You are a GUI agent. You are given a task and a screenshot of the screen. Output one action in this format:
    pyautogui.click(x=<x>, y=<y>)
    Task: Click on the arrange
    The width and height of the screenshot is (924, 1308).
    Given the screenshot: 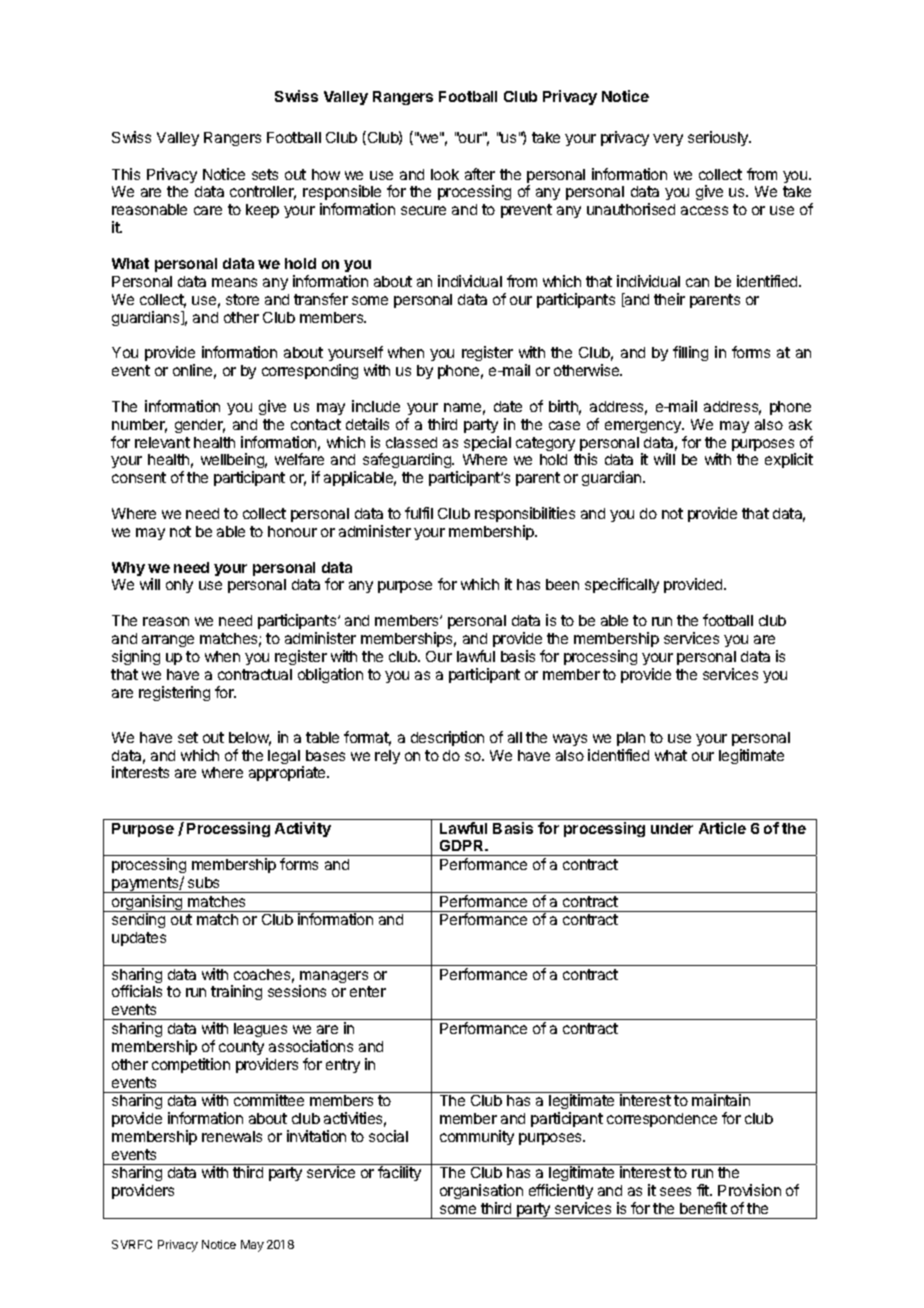 What is the action you would take?
    pyautogui.click(x=168, y=641)
